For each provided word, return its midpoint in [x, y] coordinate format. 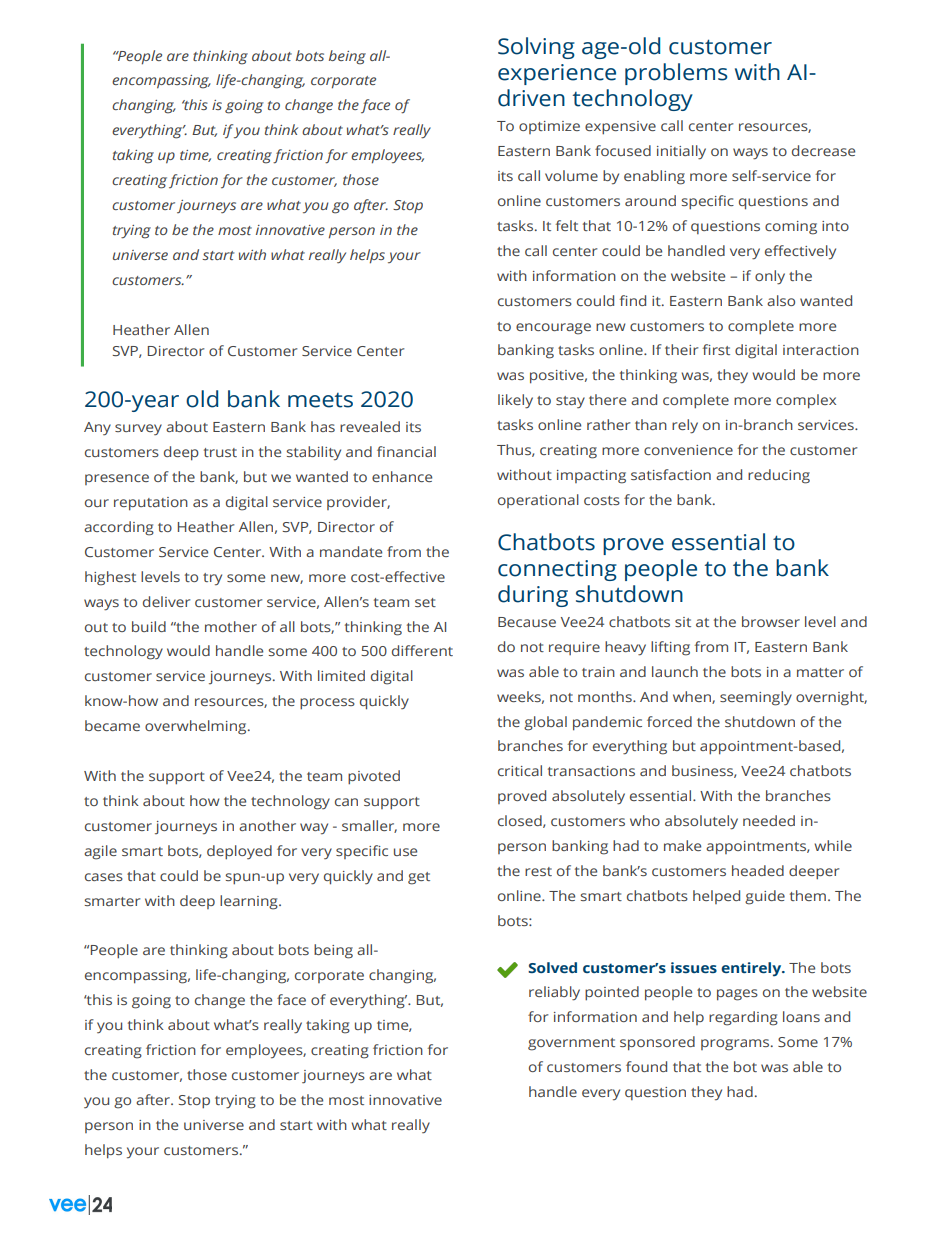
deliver [166, 601]
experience [557, 74]
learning [250, 902]
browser [771, 621]
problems [676, 74]
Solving [536, 48]
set [425, 602]
